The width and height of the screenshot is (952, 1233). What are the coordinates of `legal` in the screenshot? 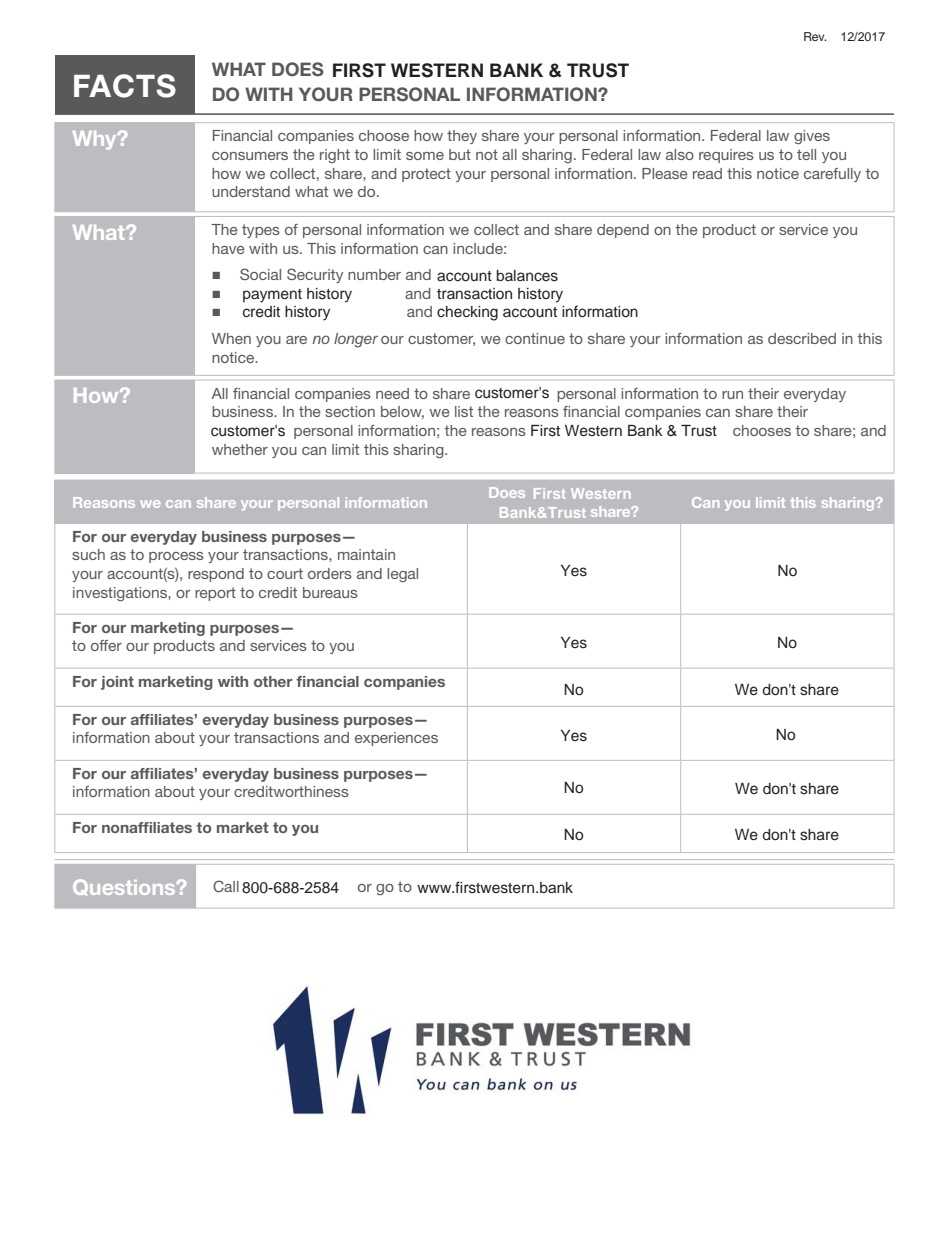 It's located at (402, 575).
